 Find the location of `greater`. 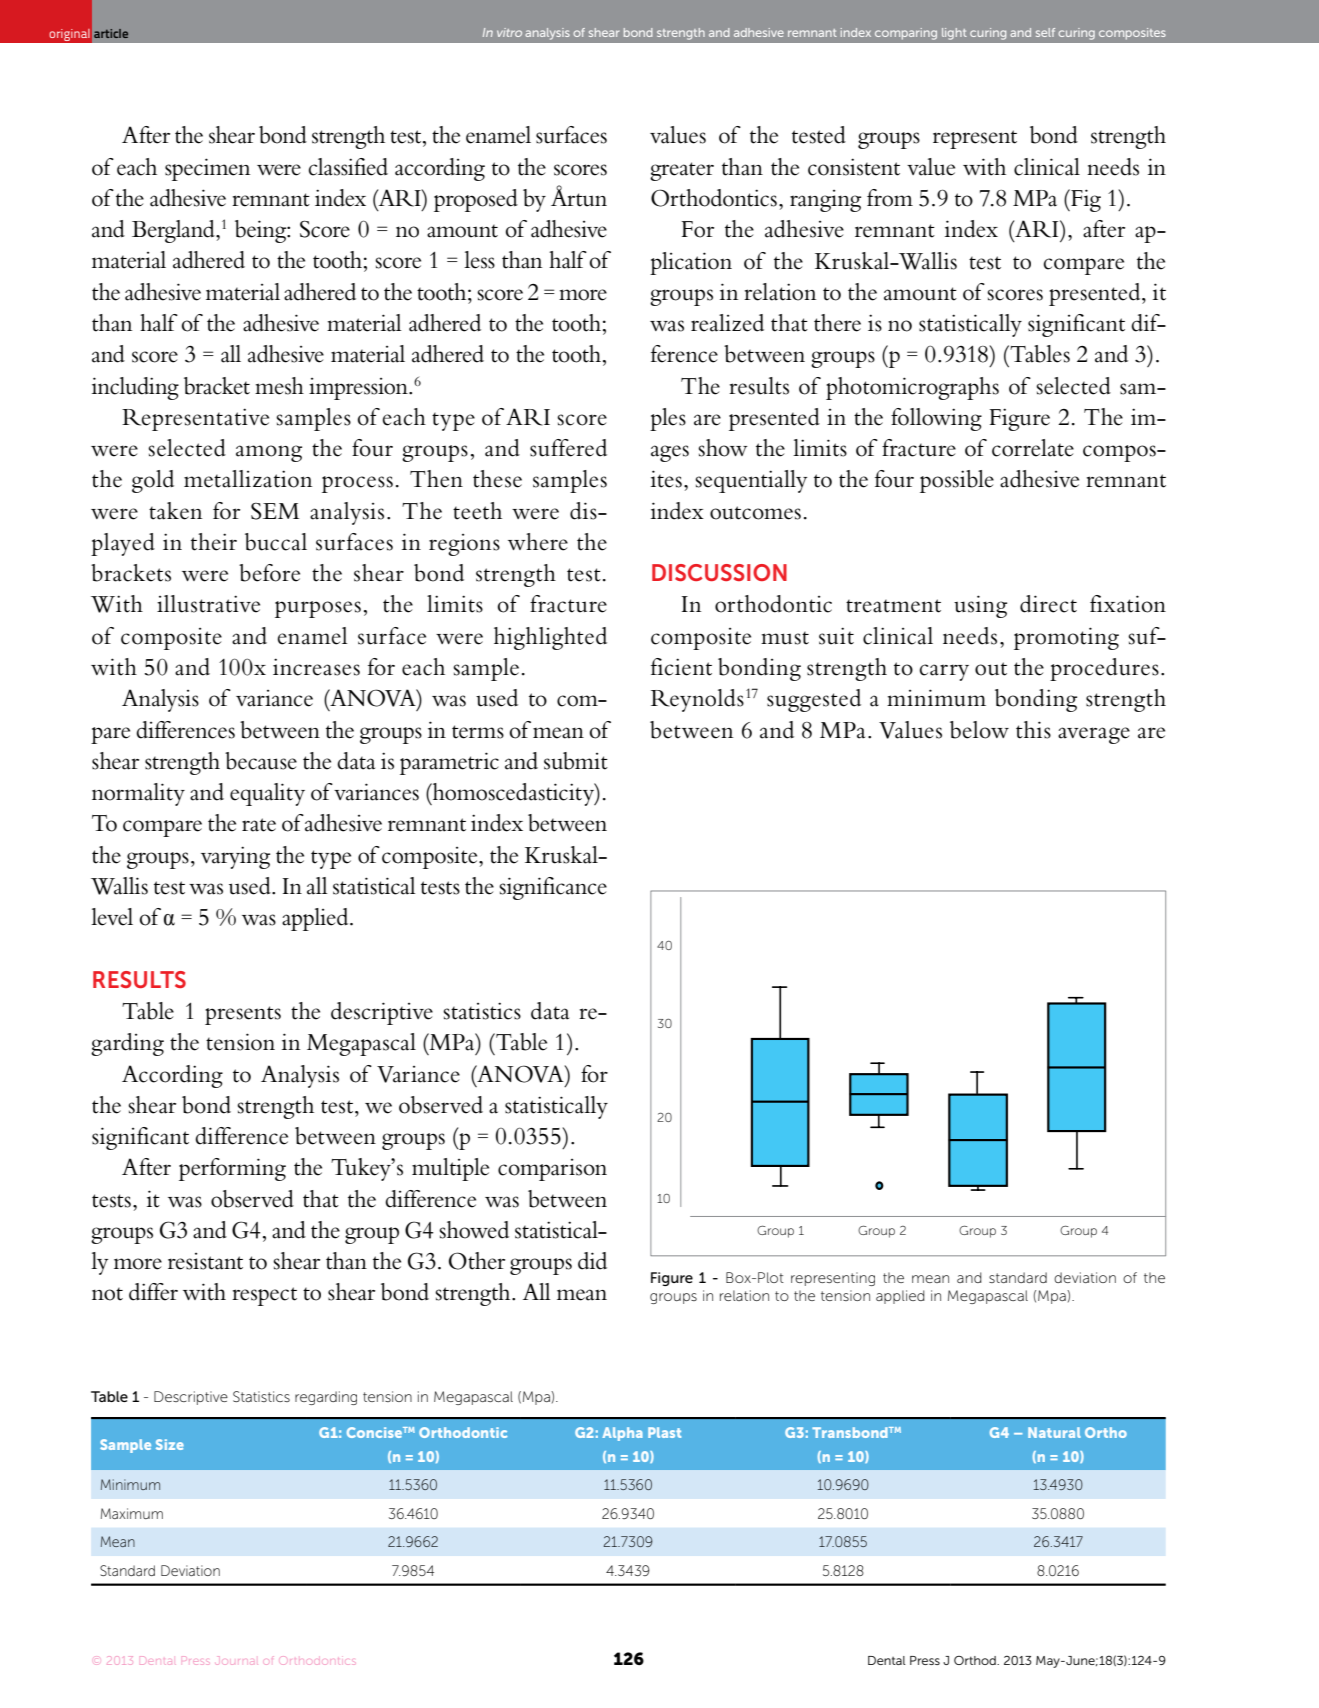

greater is located at coordinates (682, 171).
